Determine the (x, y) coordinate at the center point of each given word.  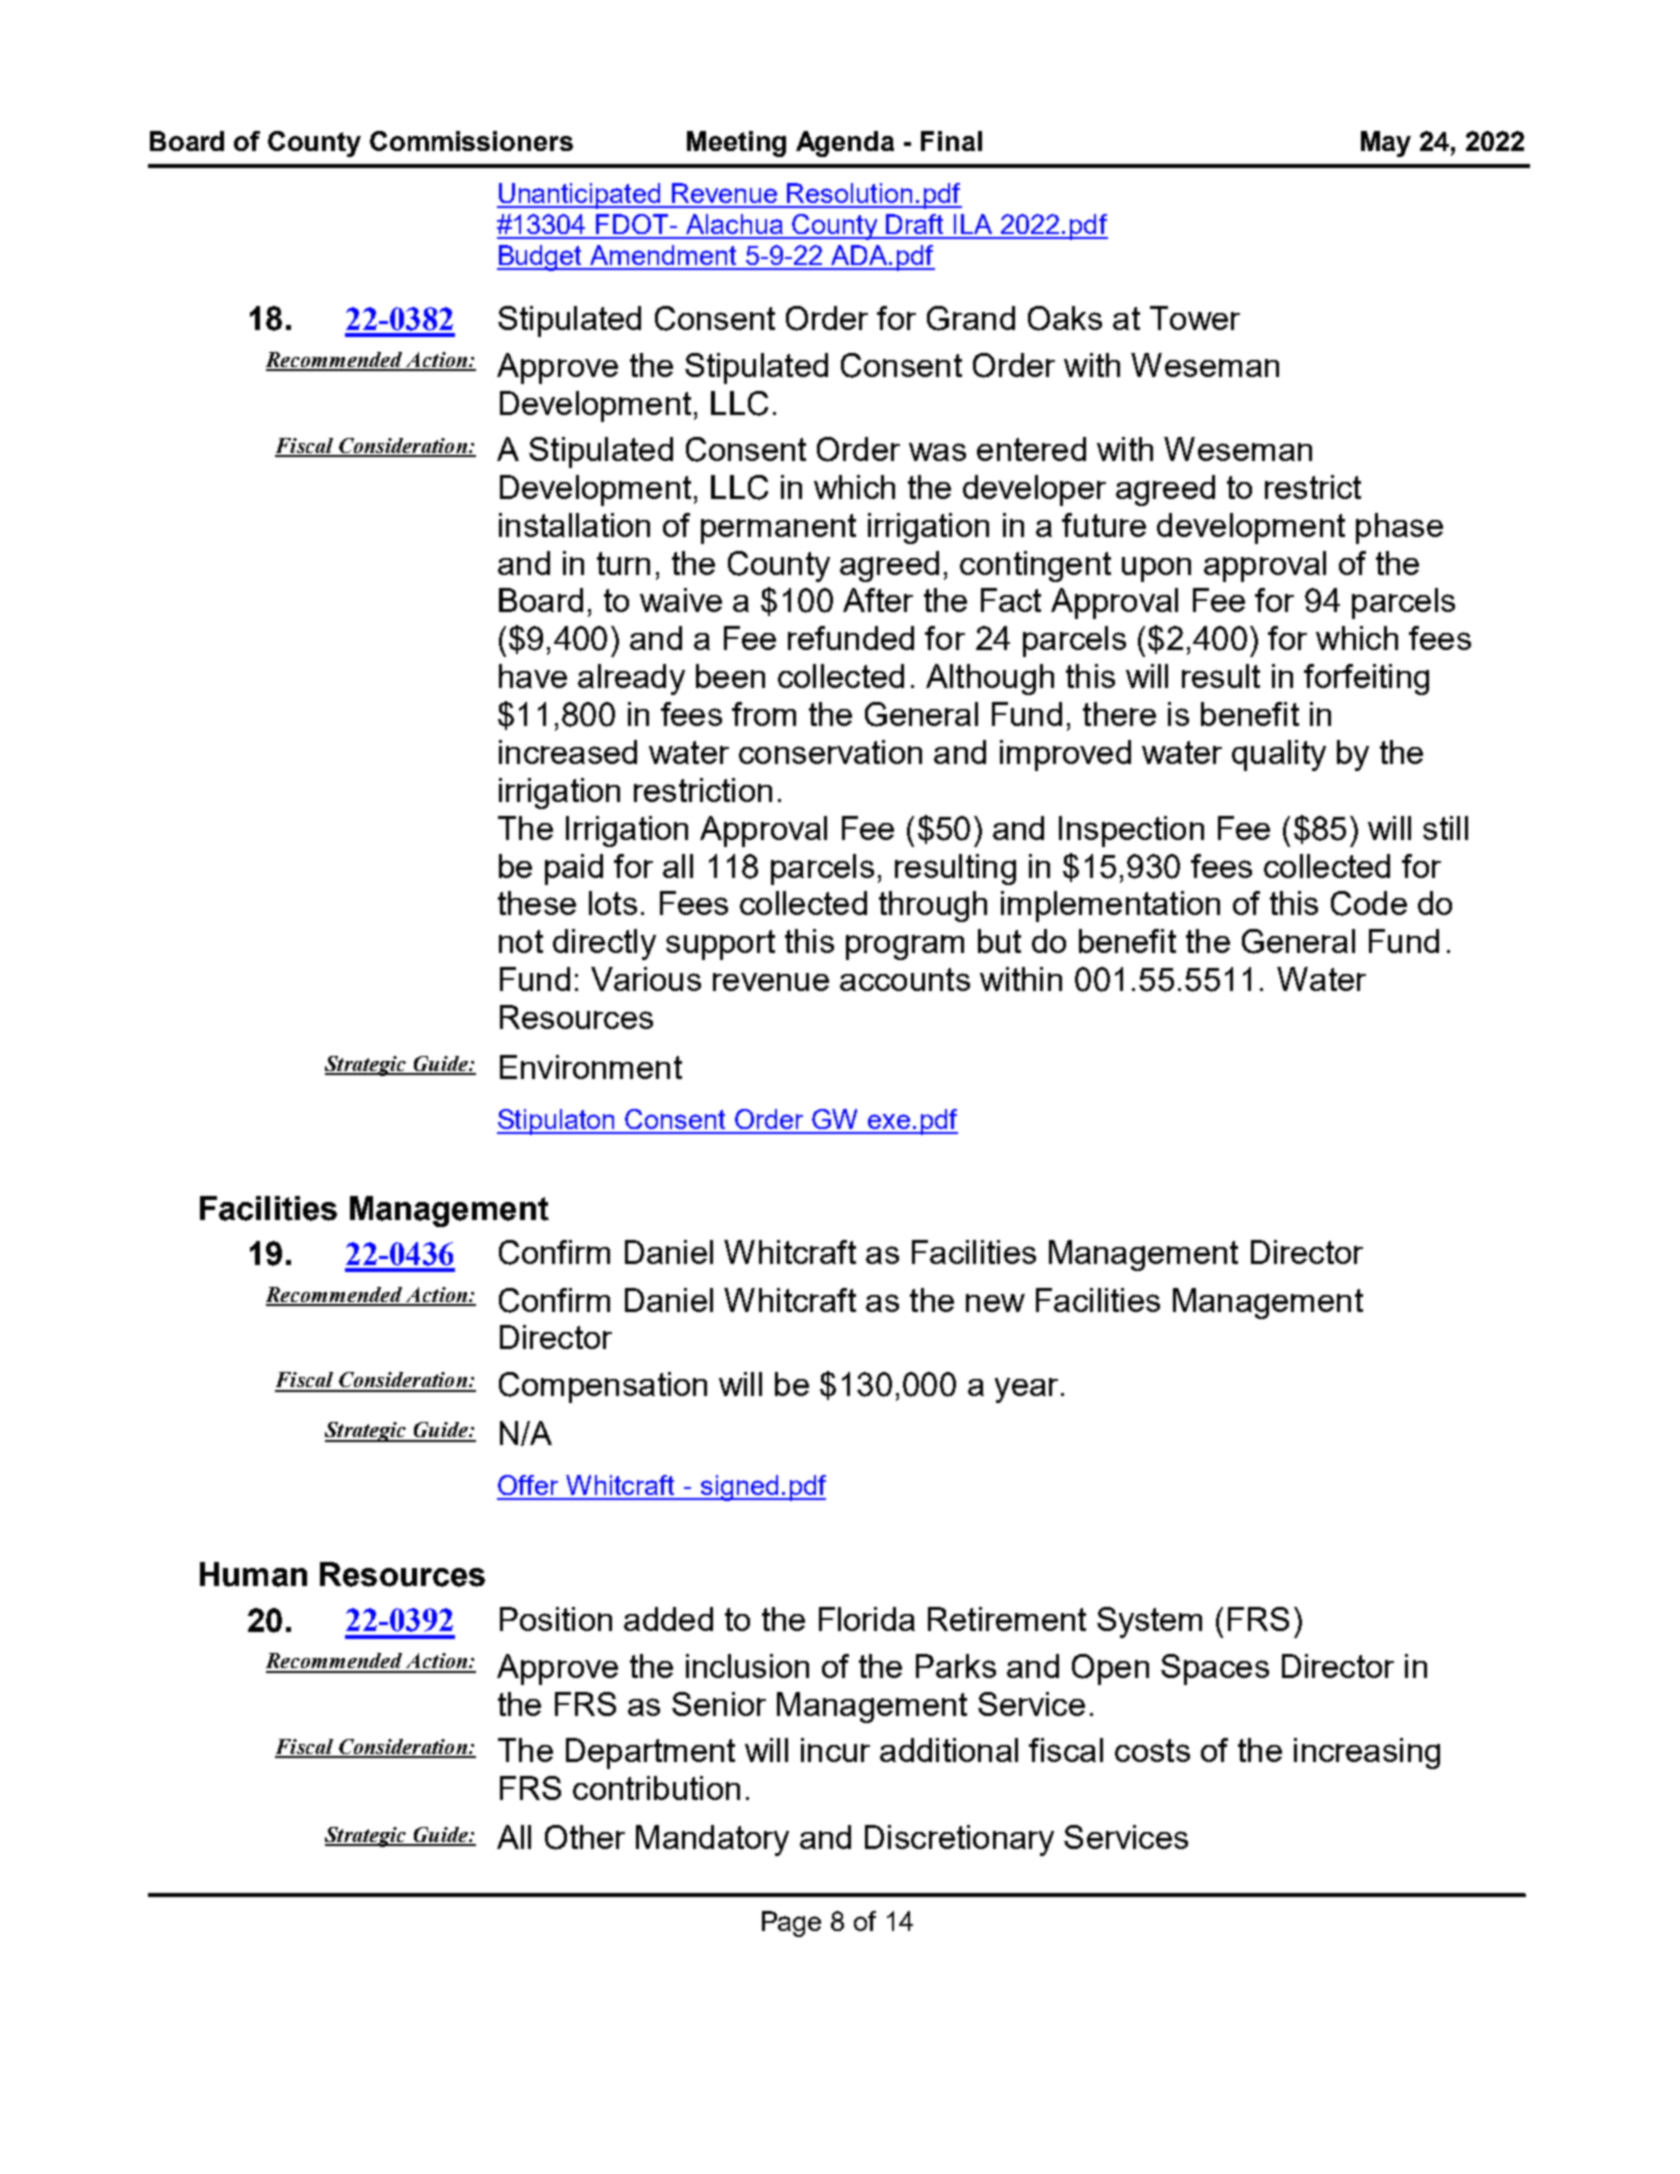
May (1386, 144)
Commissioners (471, 141)
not (521, 941)
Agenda (845, 144)
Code (1369, 903)
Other (585, 1837)
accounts (905, 979)
